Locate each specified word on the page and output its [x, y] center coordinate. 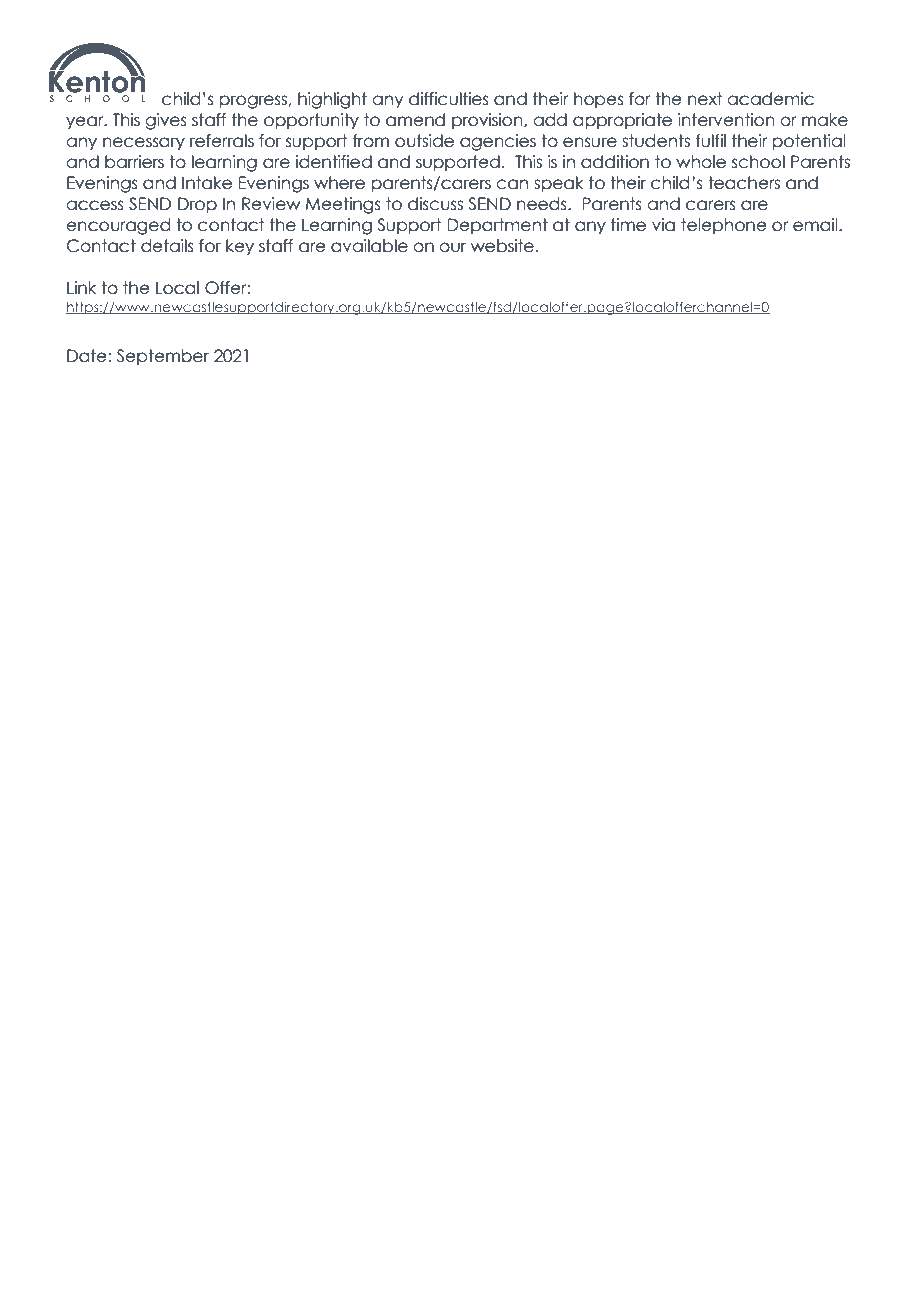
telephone [724, 226]
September [163, 357]
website [502, 246]
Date [87, 356]
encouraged [118, 226]
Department [497, 226]
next [705, 99]
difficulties [449, 99]
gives [166, 121]
